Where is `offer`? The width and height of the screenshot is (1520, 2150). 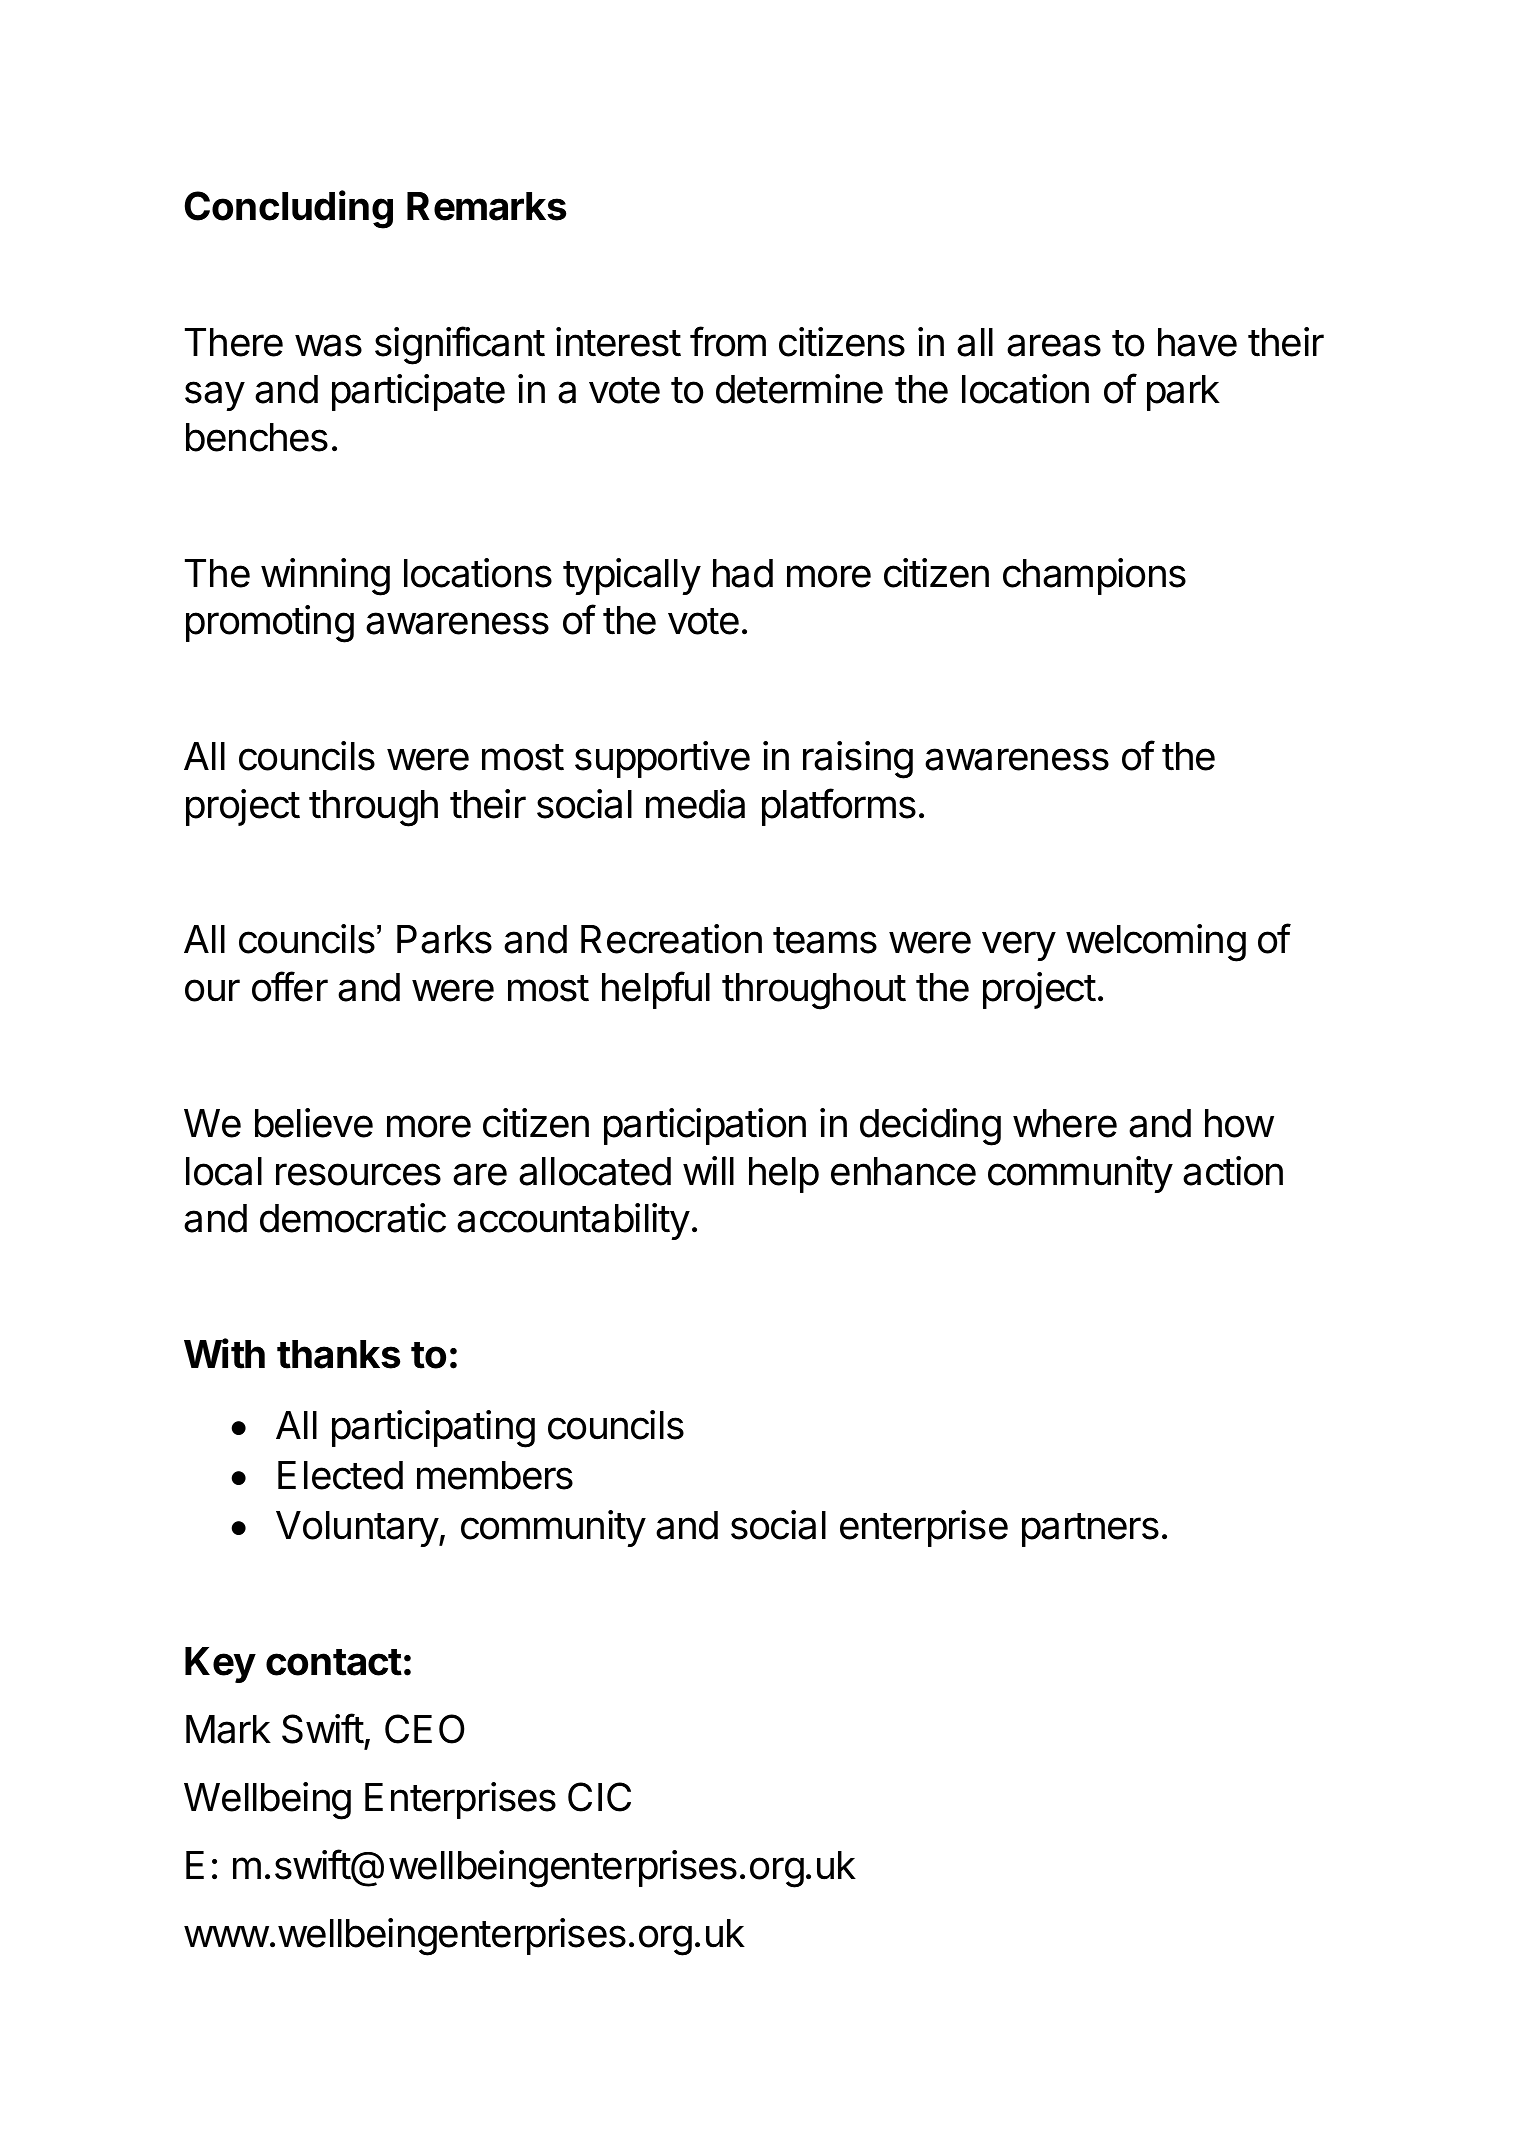
offer is located at coordinates (290, 986).
